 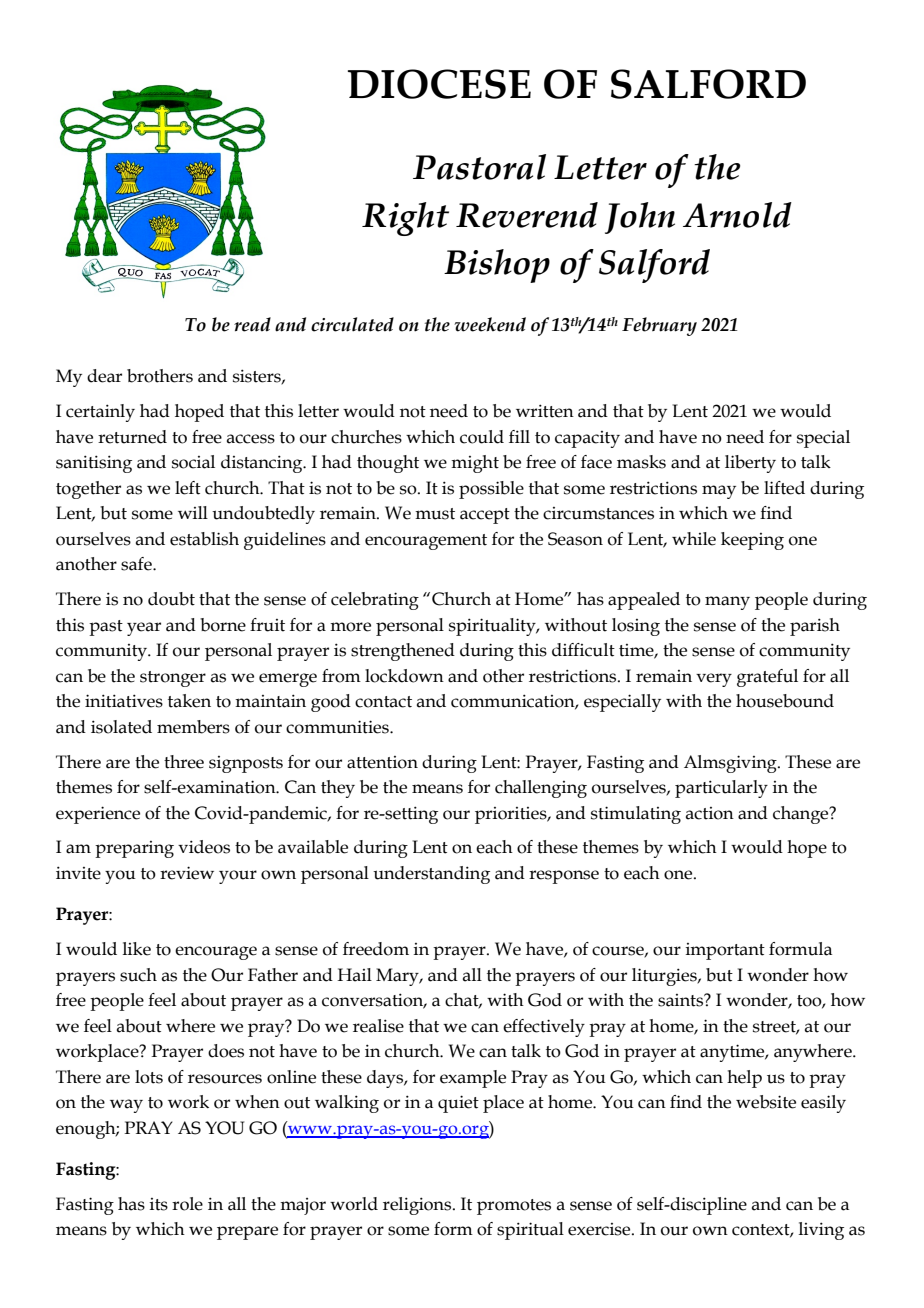 What do you see at coordinates (714, 680) in the image?
I see `very` at bounding box center [714, 680].
